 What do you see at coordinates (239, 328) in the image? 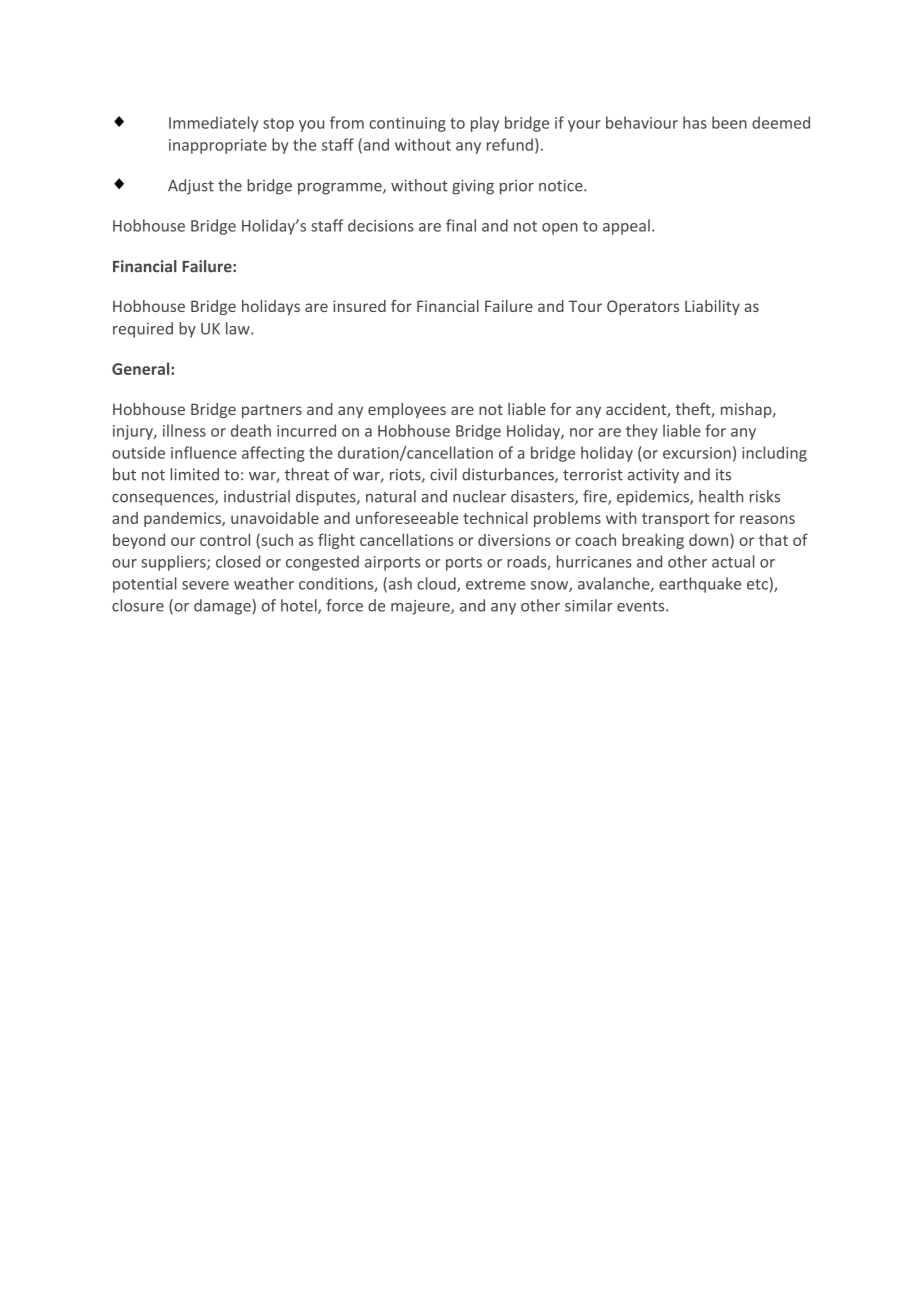
I see `law` at bounding box center [239, 328].
